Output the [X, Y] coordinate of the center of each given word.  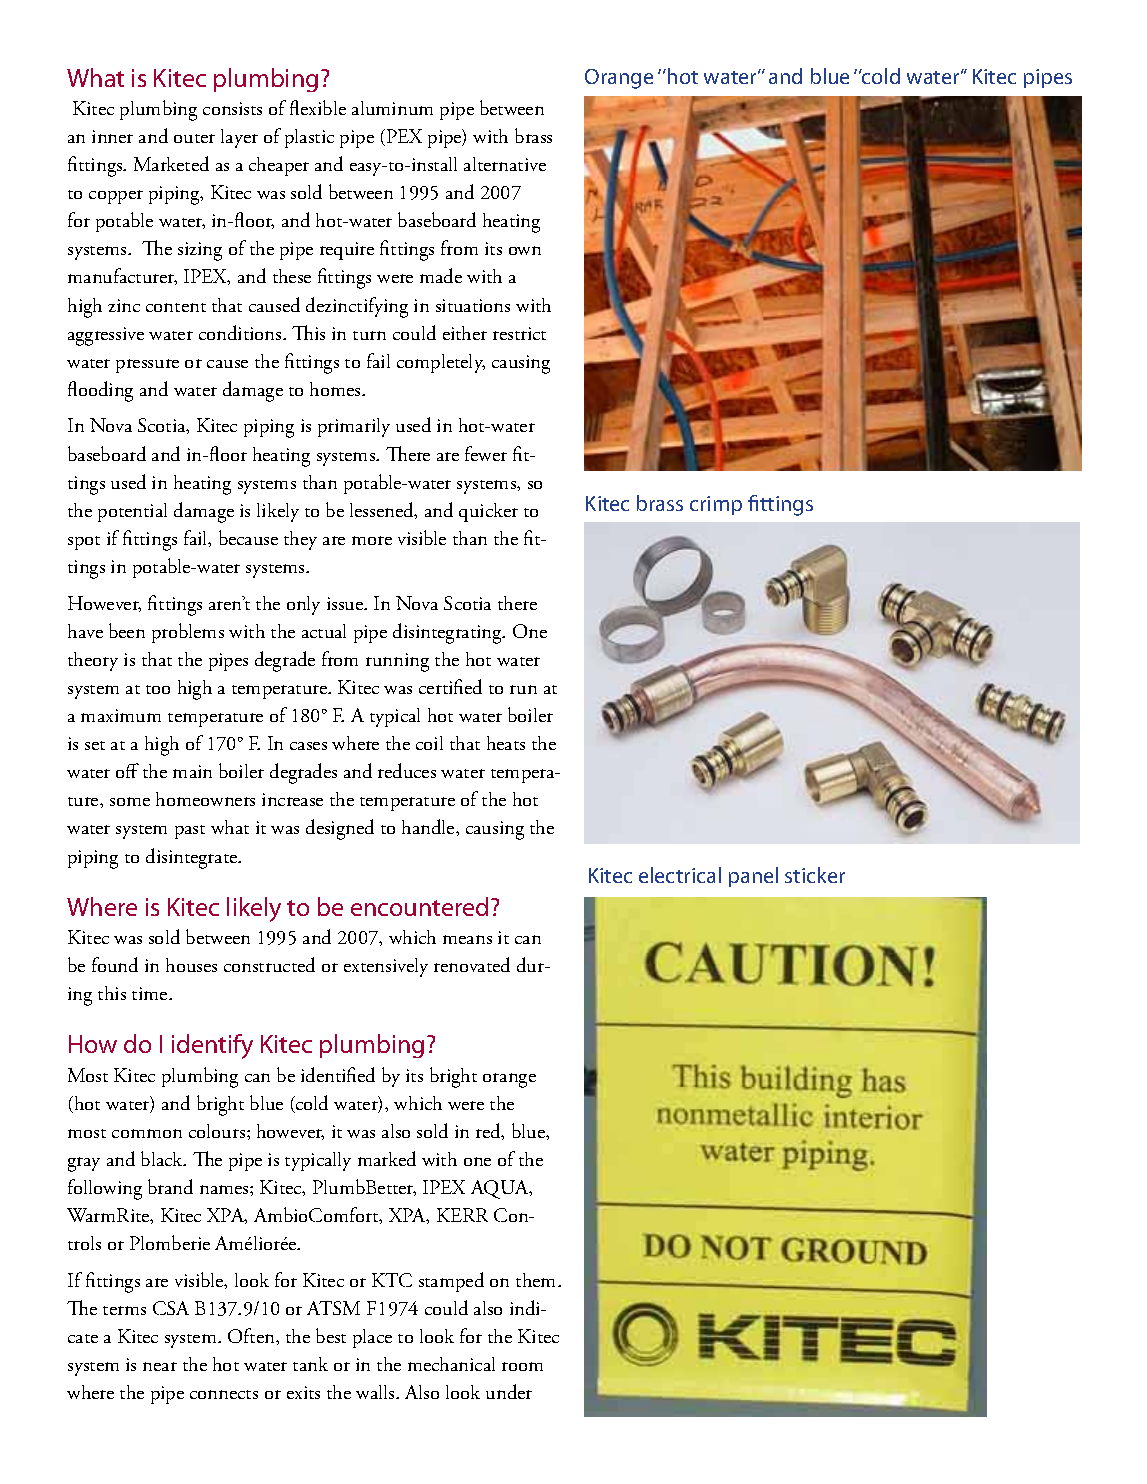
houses [191, 965]
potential [132, 512]
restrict [519, 333]
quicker [488, 512]
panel [753, 877]
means [467, 939]
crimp [716, 505]
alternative [505, 164]
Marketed [171, 163]
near [160, 1366]
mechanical [451, 1364]
